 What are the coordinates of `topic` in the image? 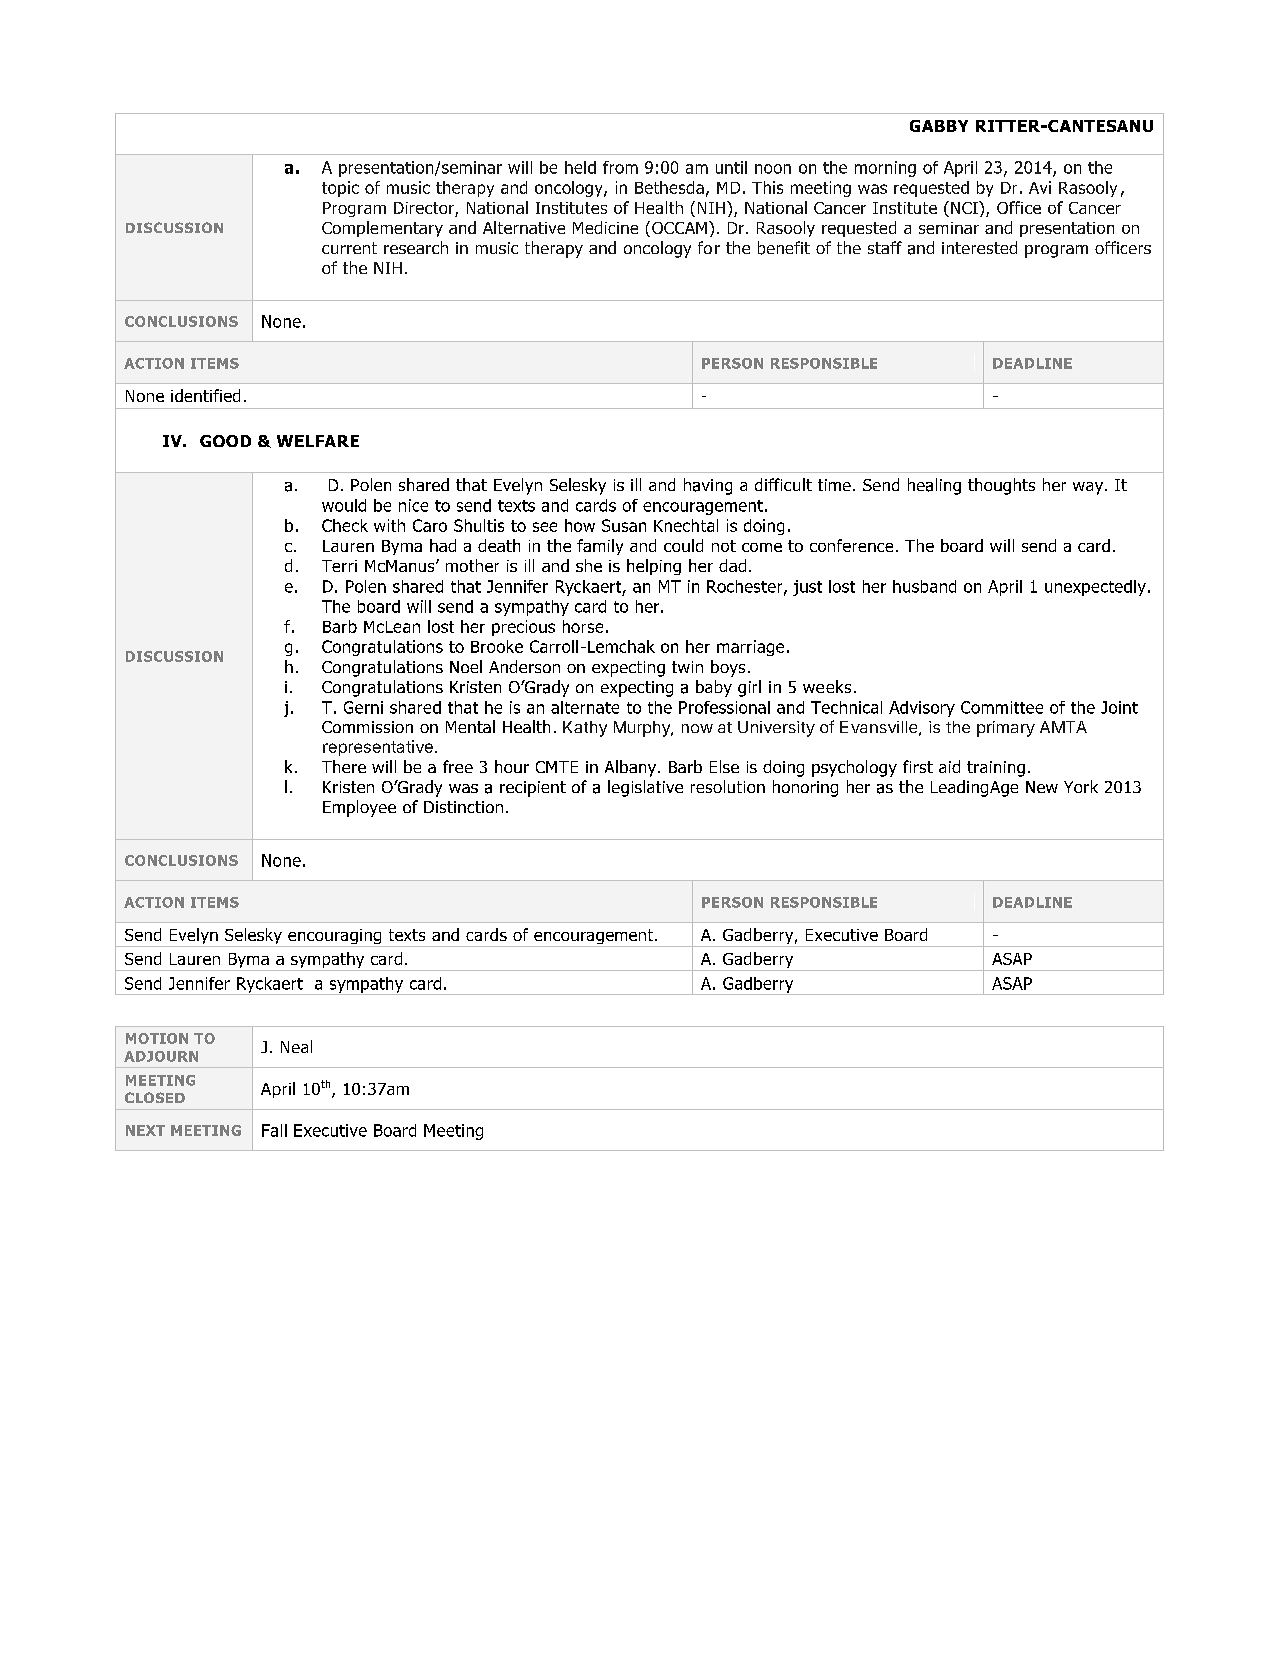 It's located at (340, 189).
